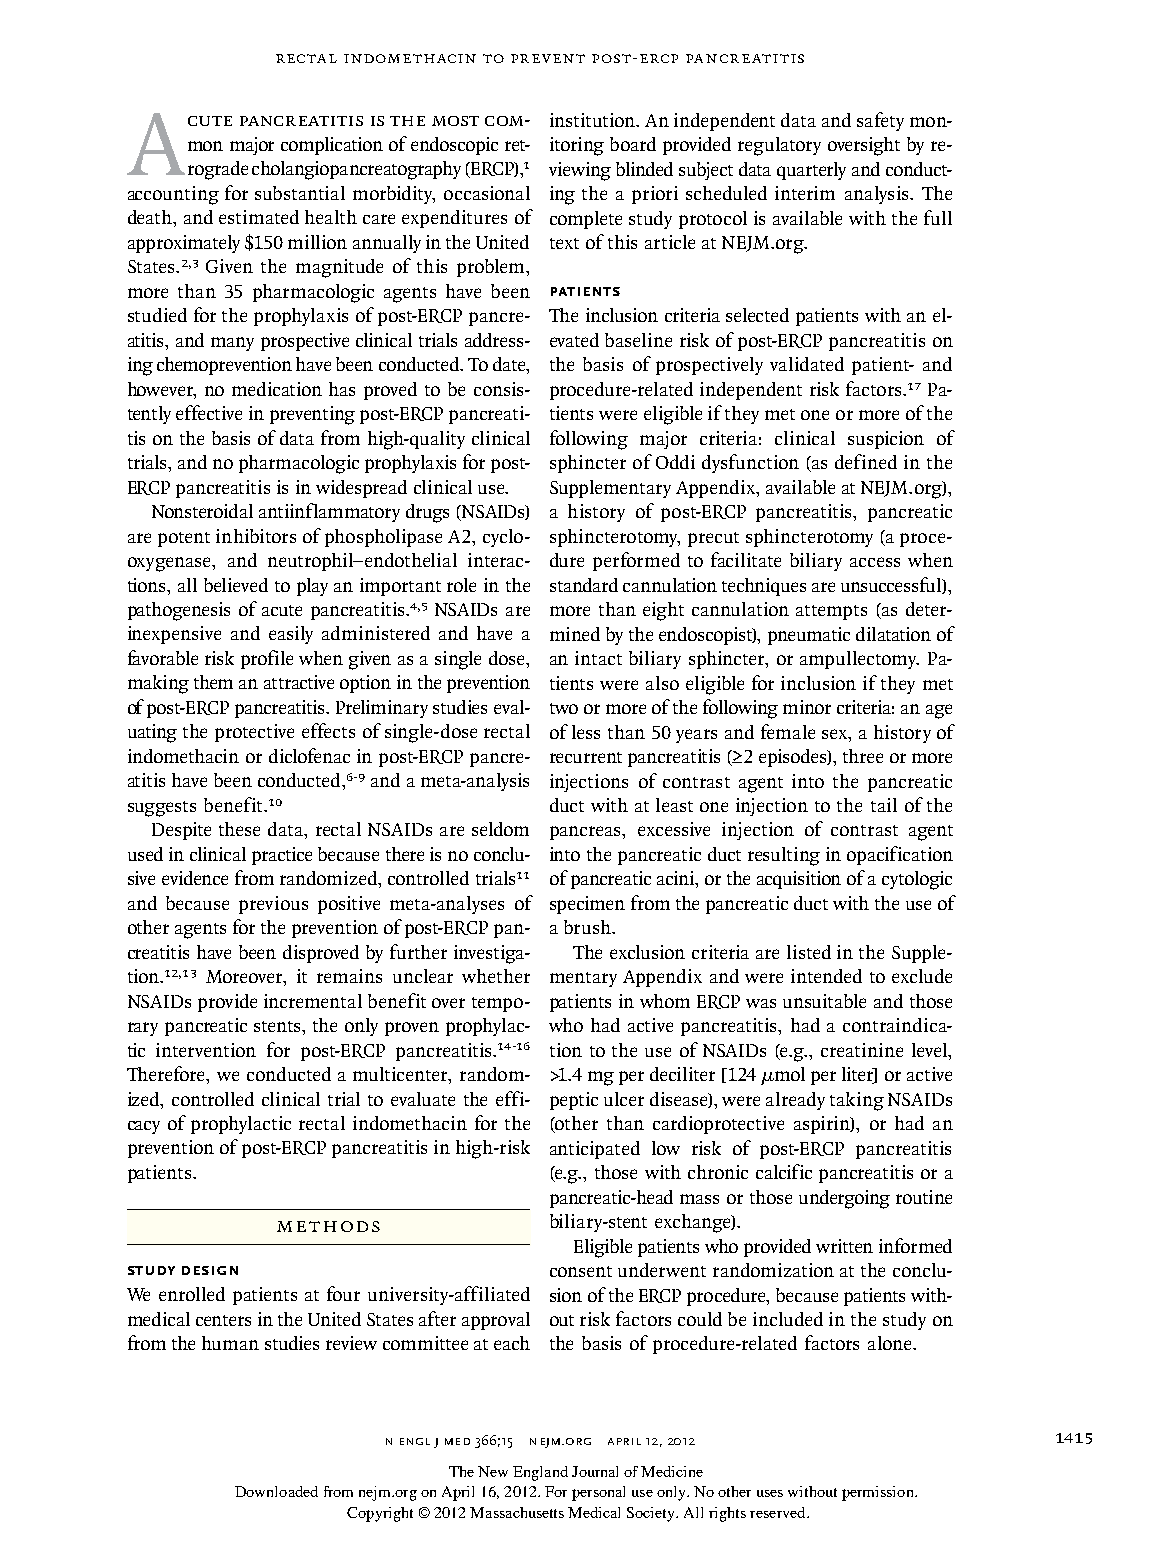 This page has height=1542, width=1157. Describe the element at coordinates (884, 805) in the page. I see `tail` at that location.
